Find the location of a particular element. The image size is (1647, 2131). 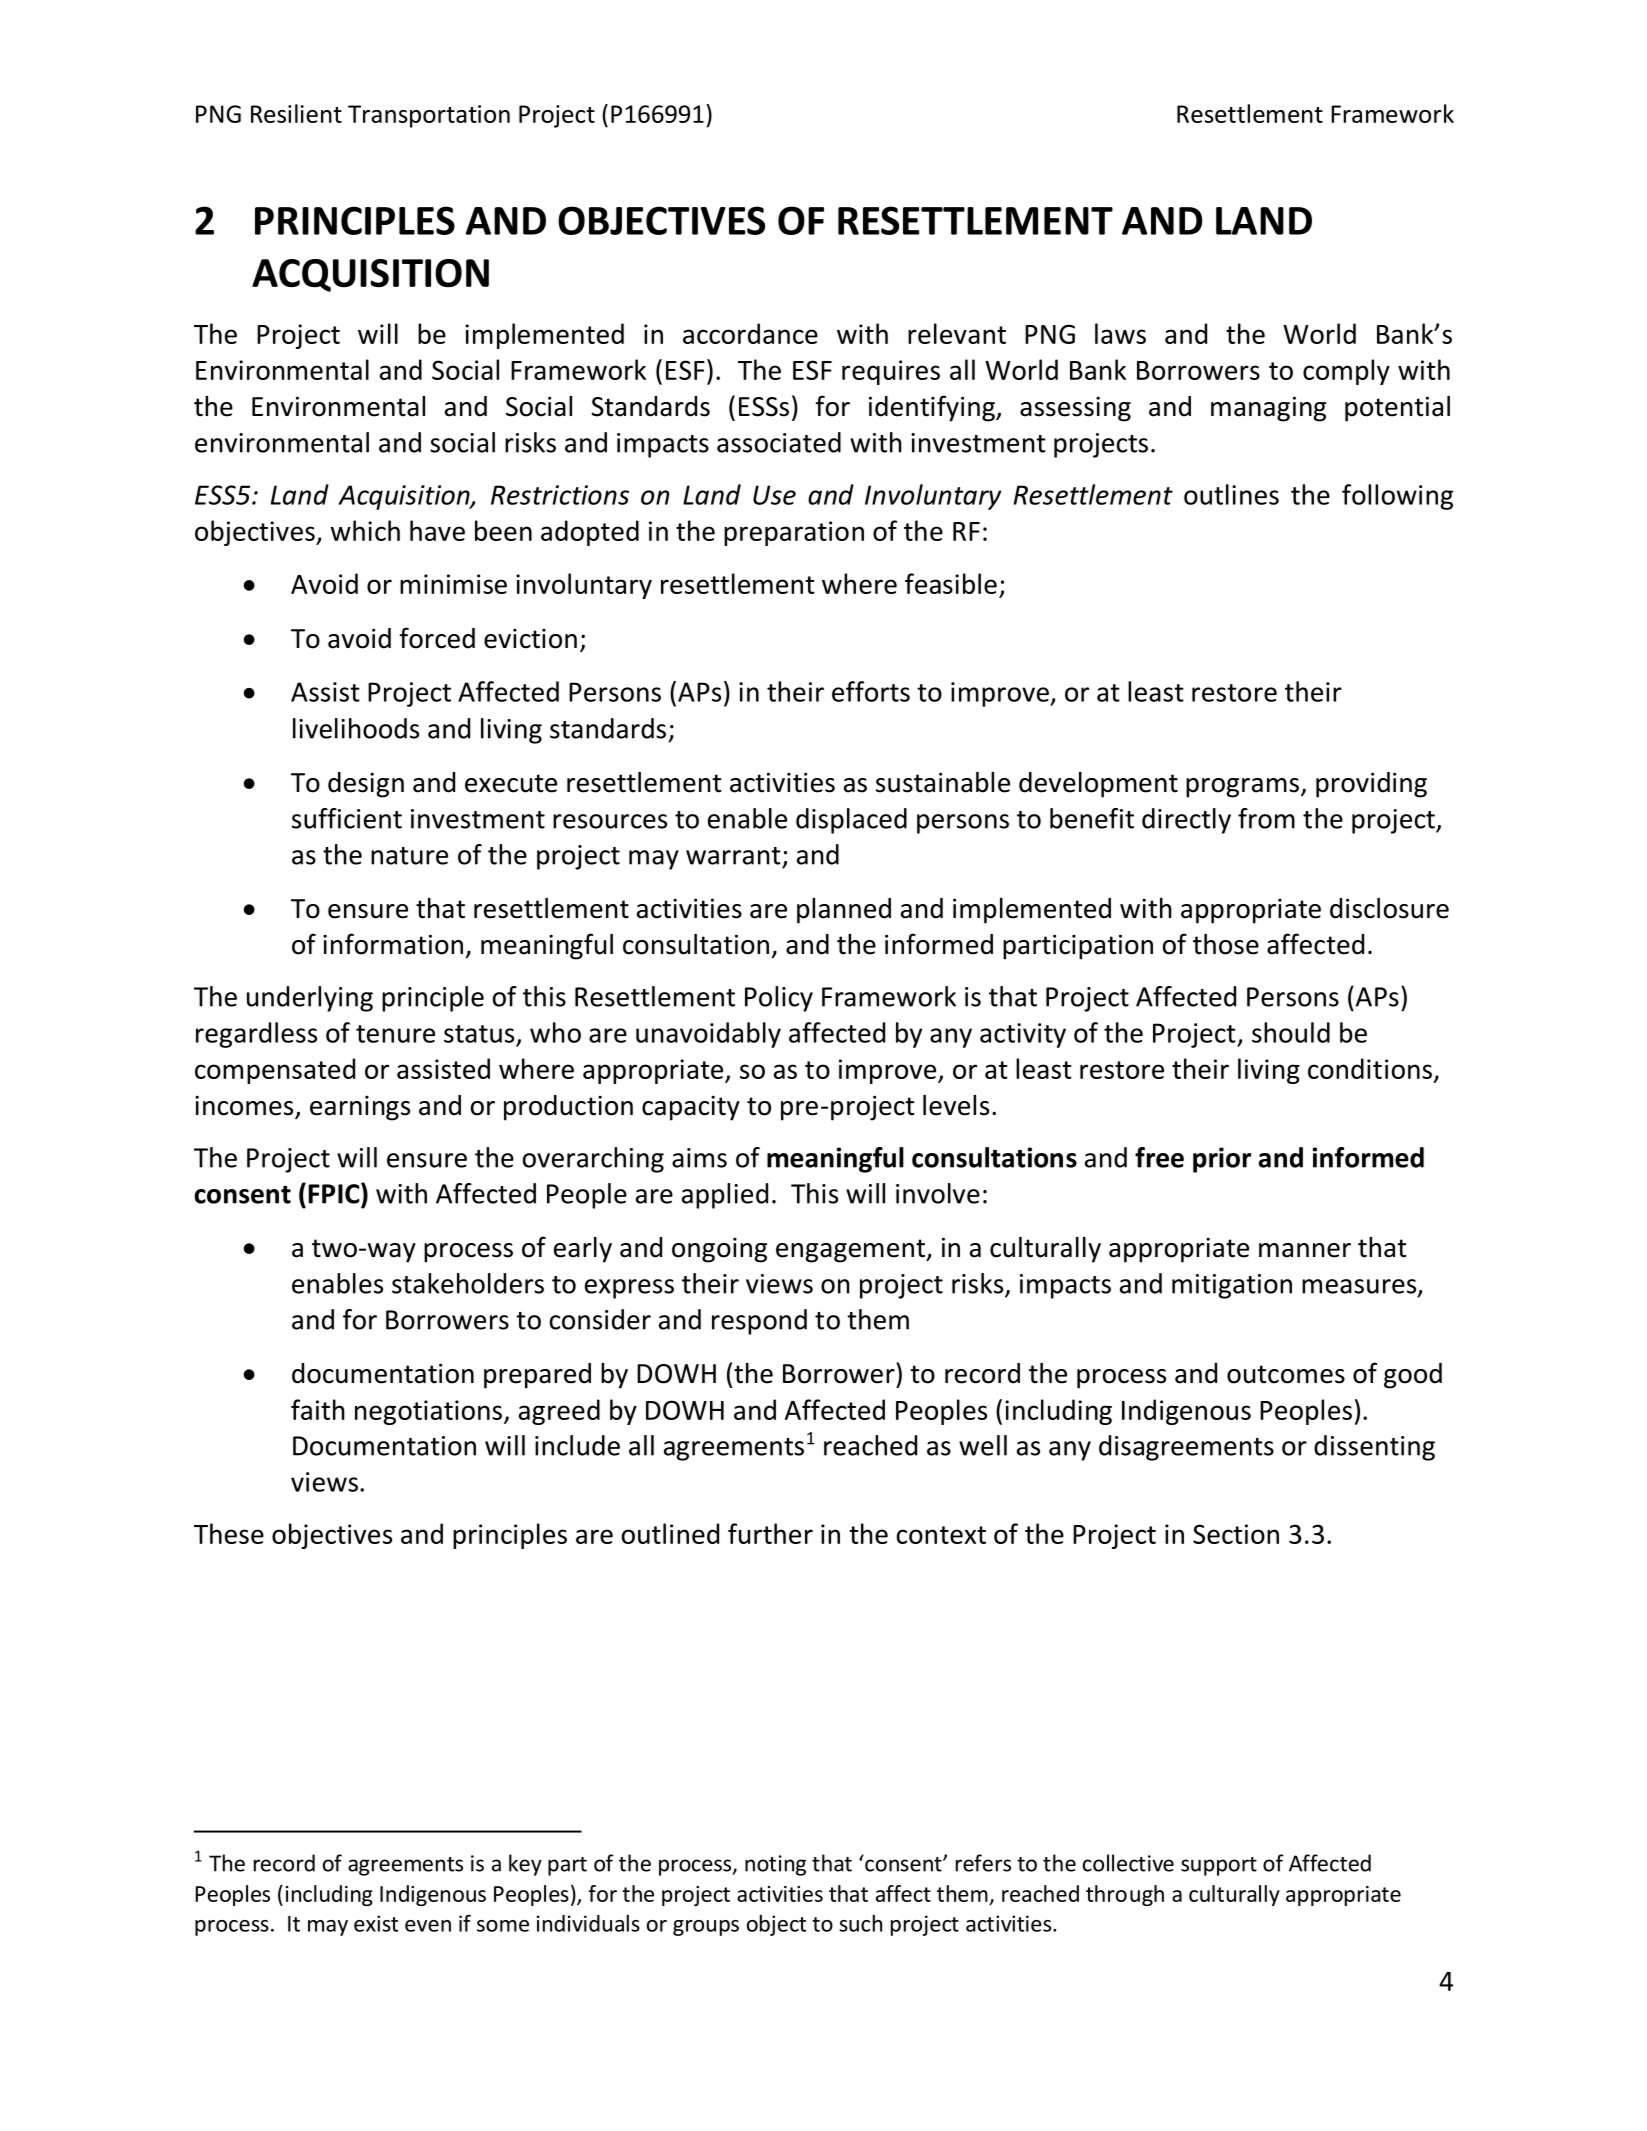

stakeholders is located at coordinates (468, 1283).
